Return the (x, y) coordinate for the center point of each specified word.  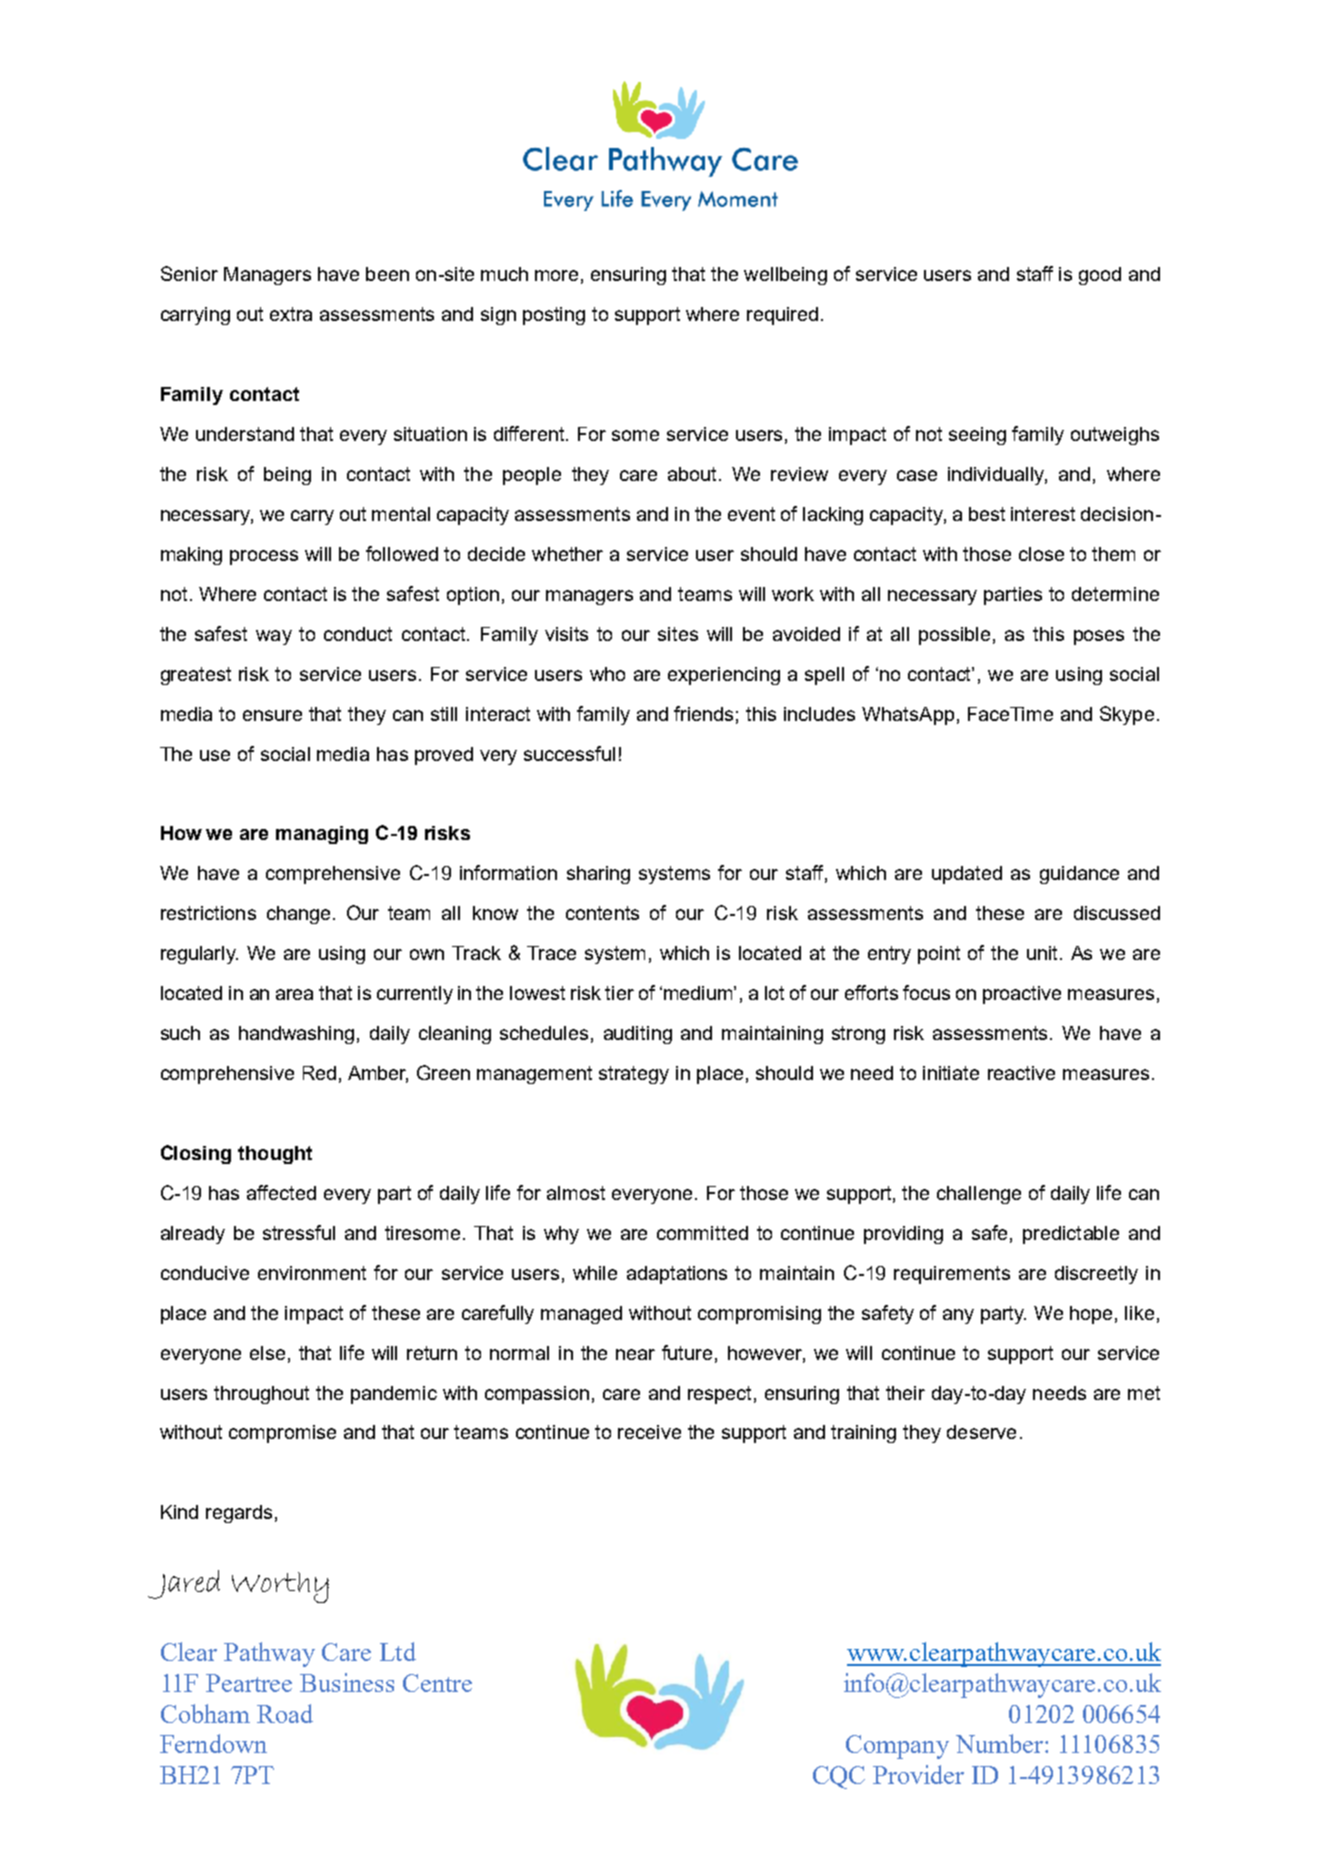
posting (554, 316)
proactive (1022, 995)
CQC (839, 1777)
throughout (261, 1395)
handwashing (296, 1035)
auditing (638, 1035)
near (635, 1354)
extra (291, 314)
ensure (272, 715)
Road (285, 1713)
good (1100, 276)
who (607, 674)
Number (999, 1743)
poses (1099, 637)
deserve (981, 1432)
